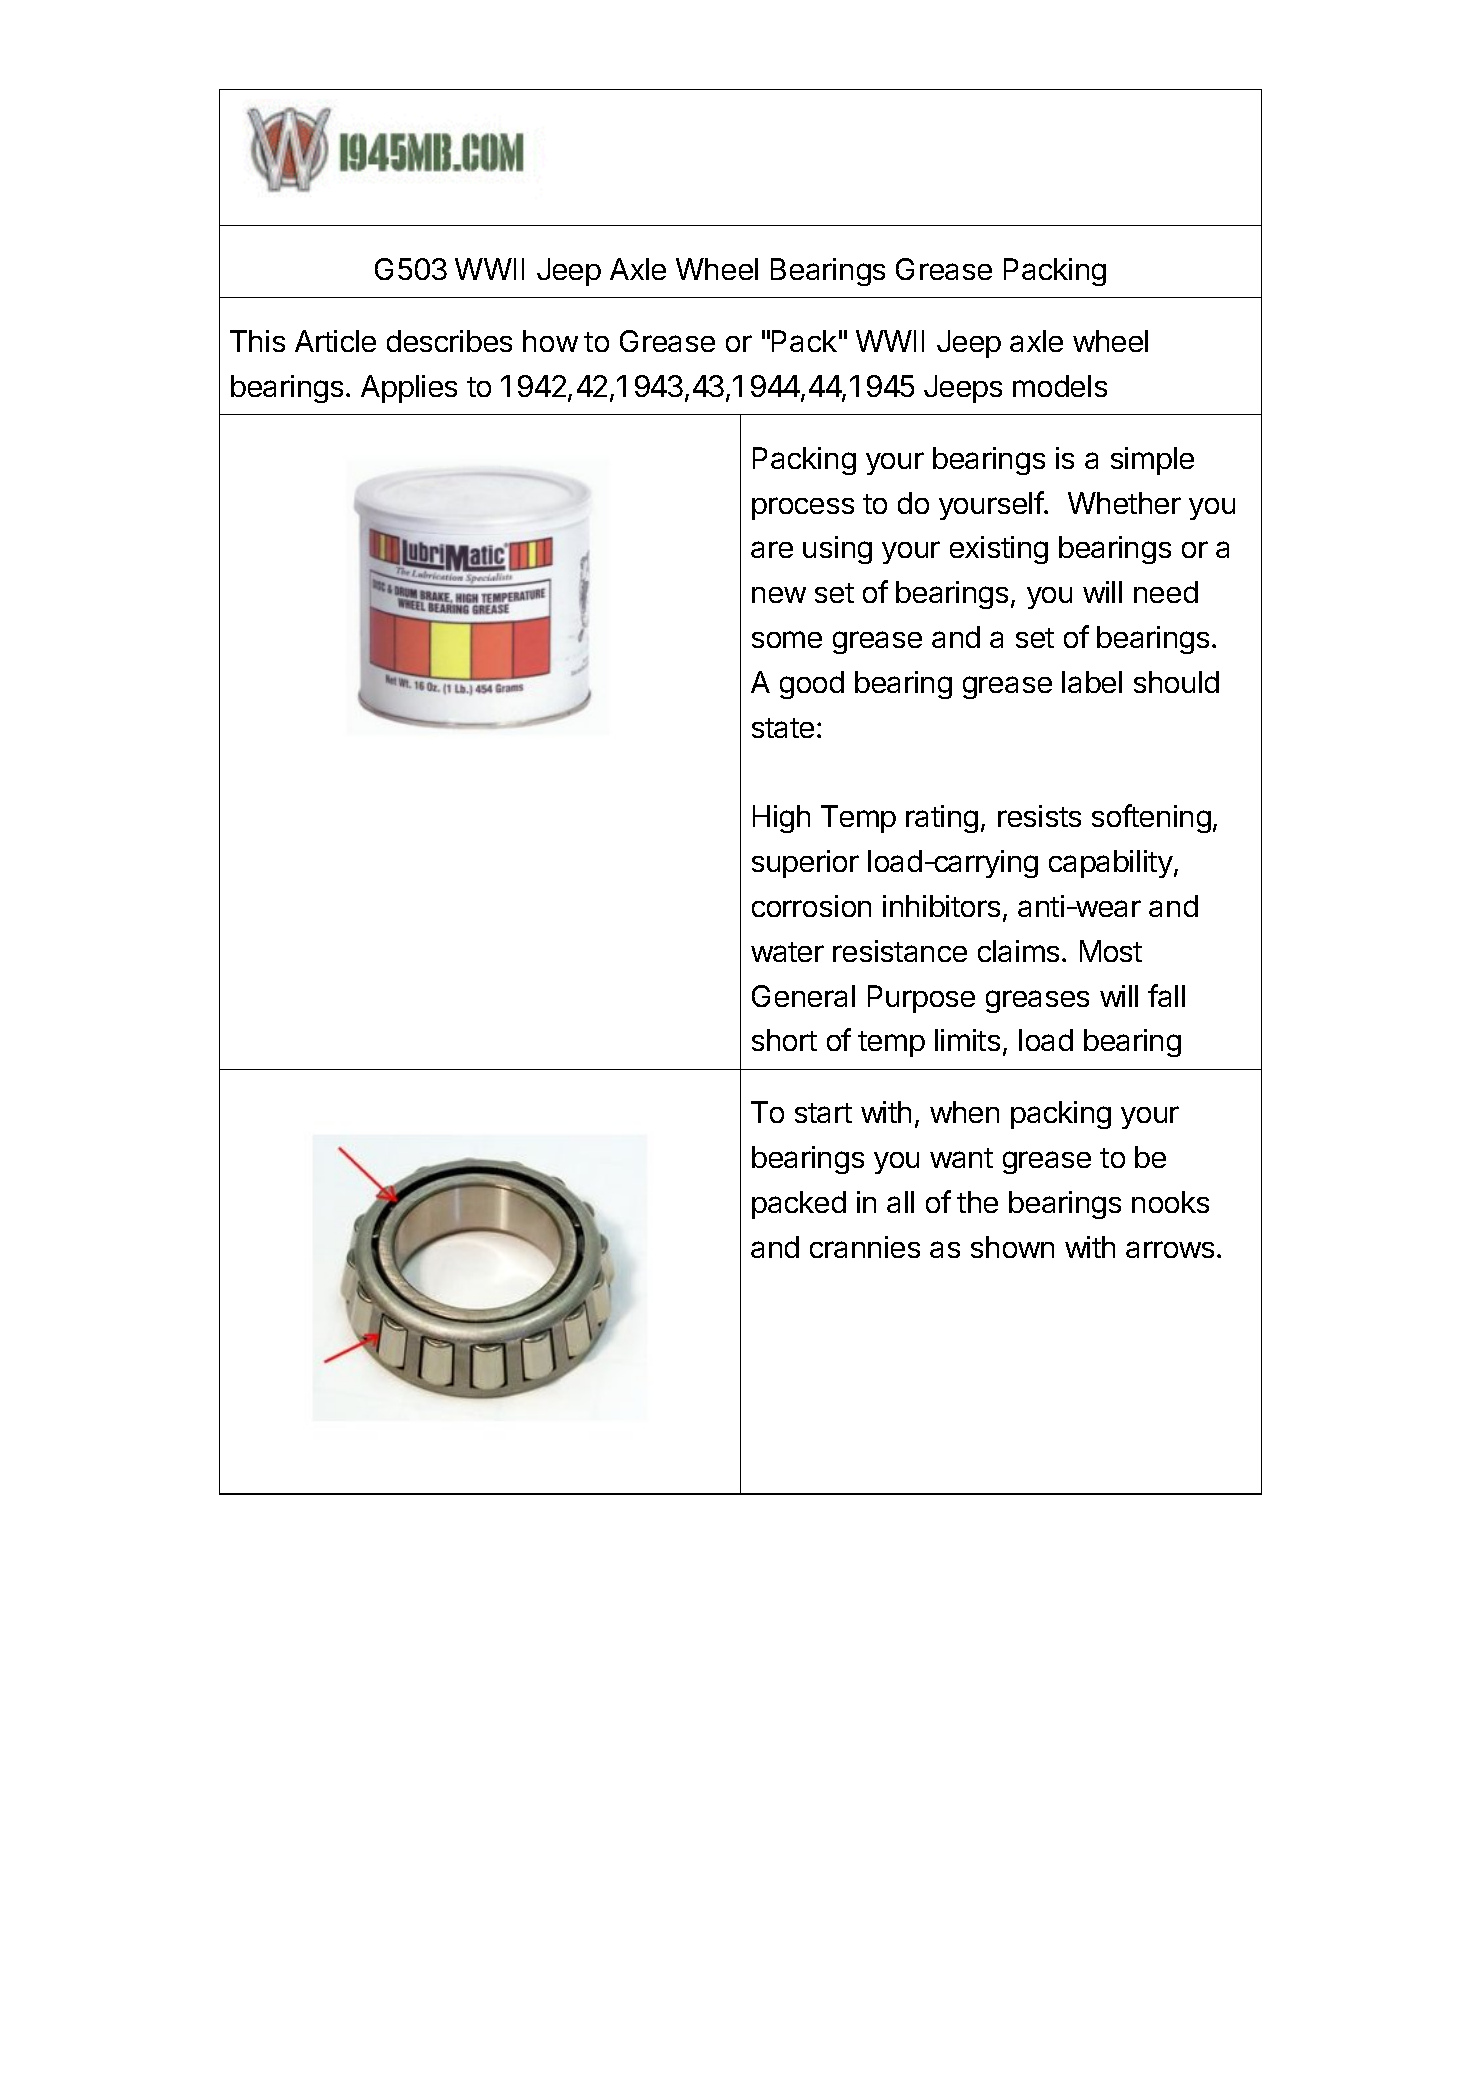 The image size is (1481, 2096). What do you see at coordinates (409, 389) in the document?
I see `Applies` at bounding box center [409, 389].
